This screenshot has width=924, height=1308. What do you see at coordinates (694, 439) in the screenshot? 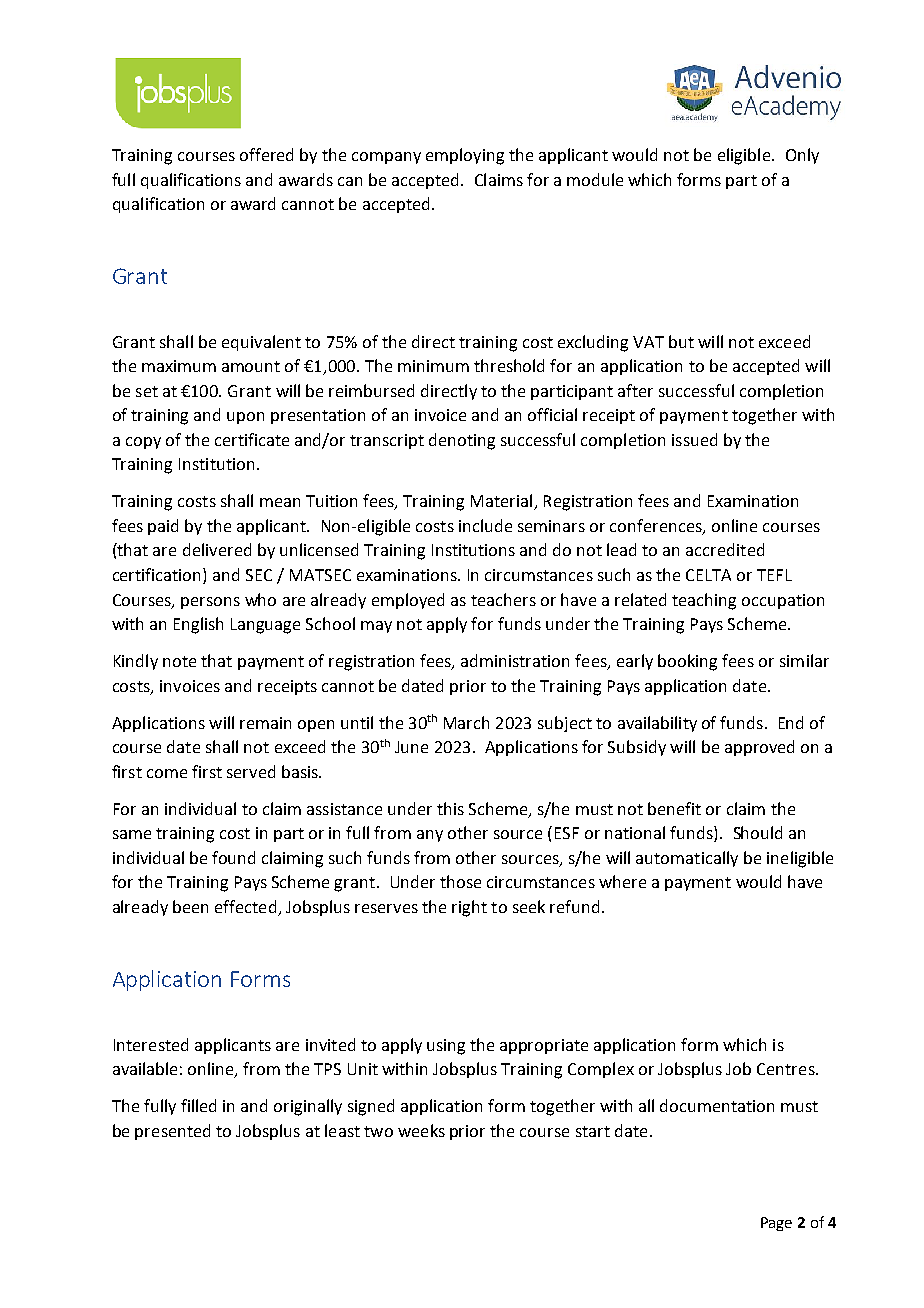
I see `issued` at bounding box center [694, 439].
